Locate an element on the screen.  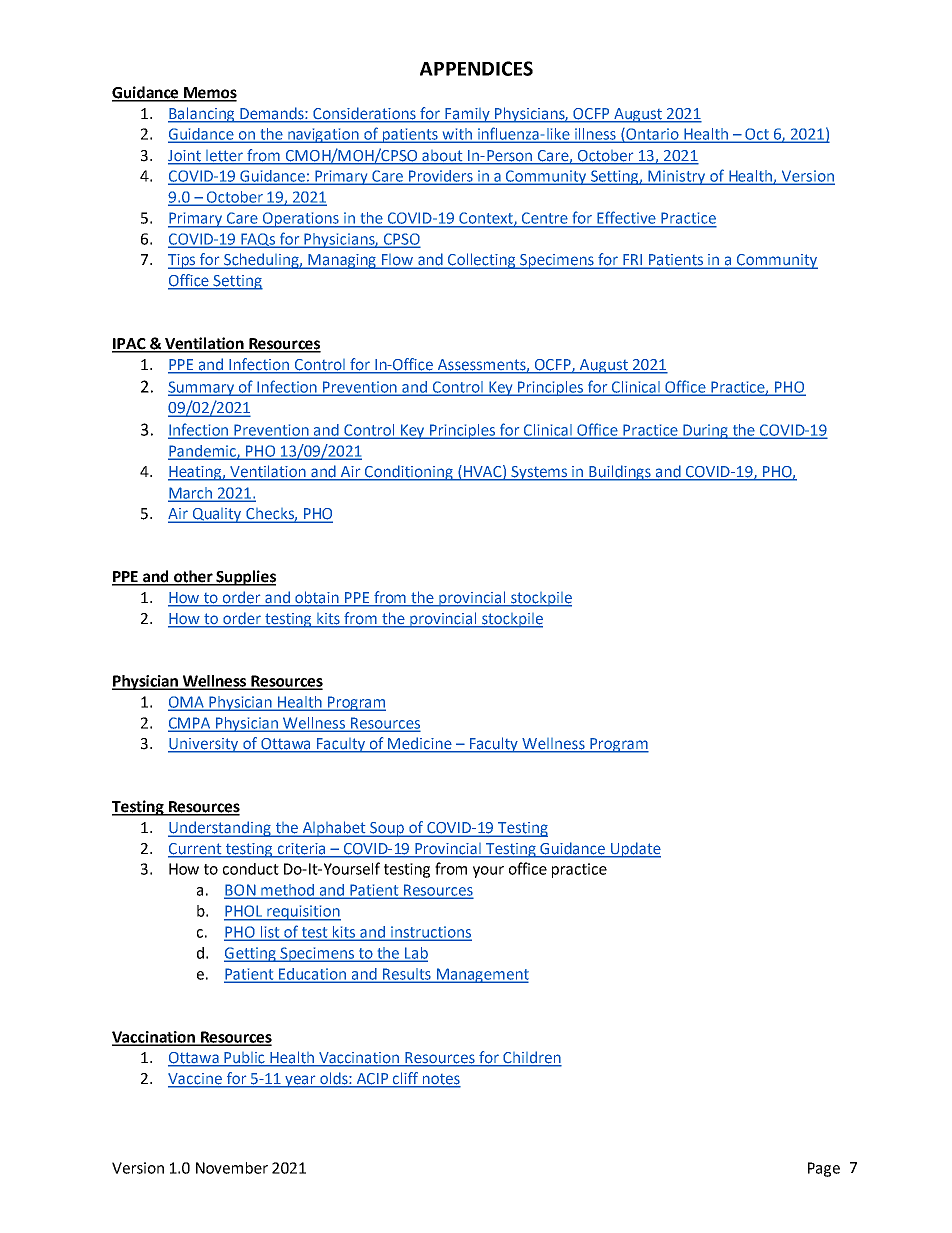
Ontario is located at coordinates (652, 135).
